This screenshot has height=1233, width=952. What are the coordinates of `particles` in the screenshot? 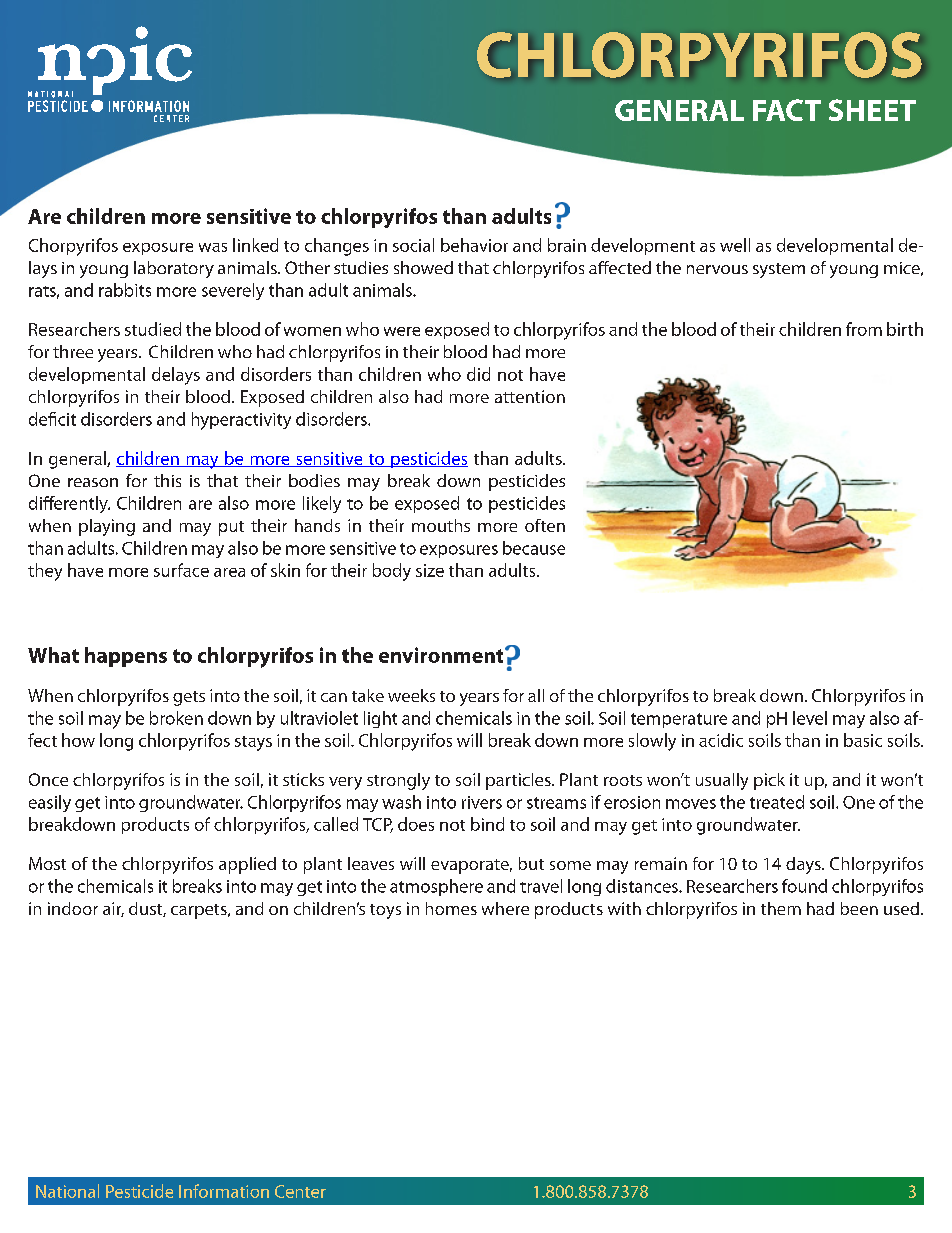 It's located at (519, 781).
